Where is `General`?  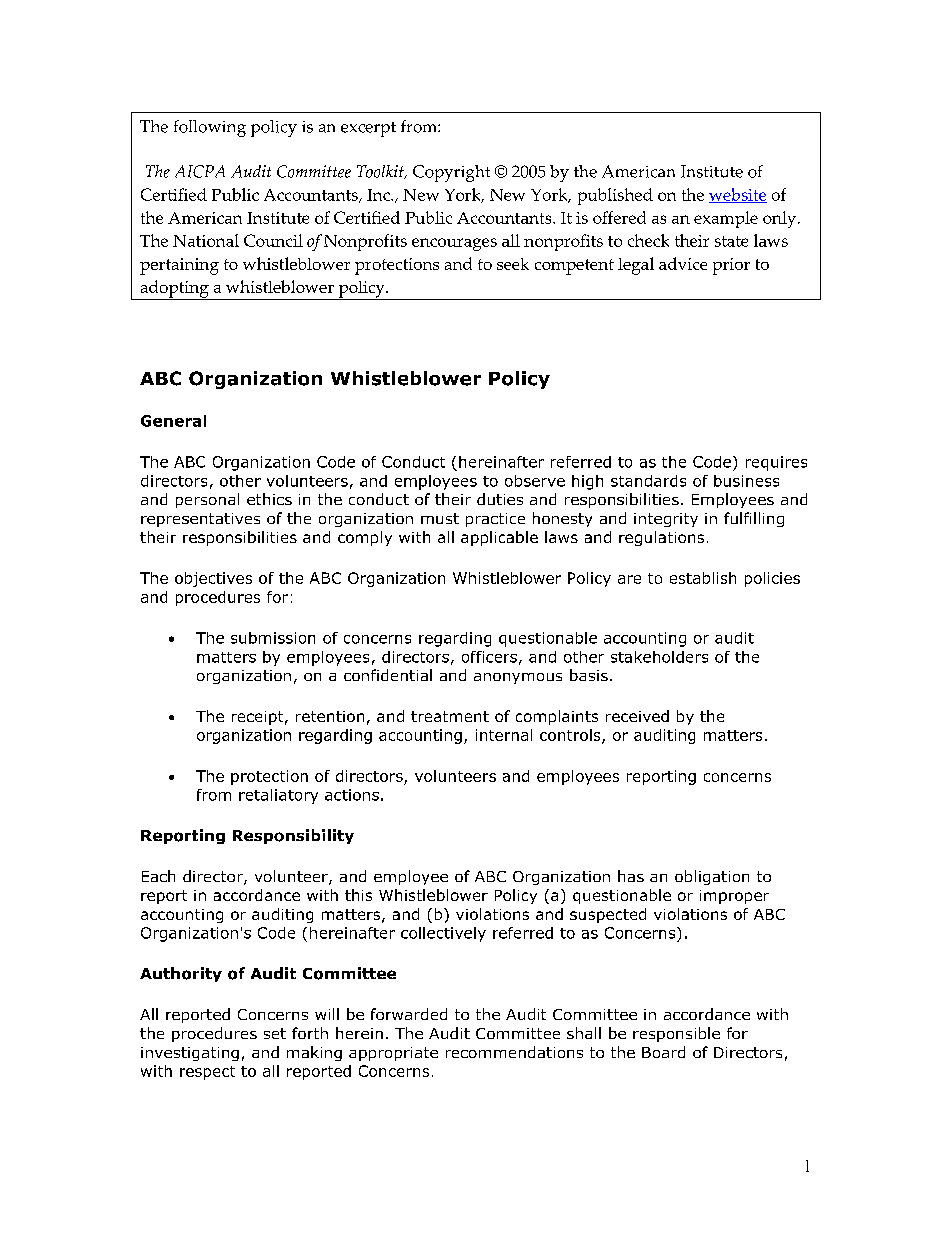 General is located at coordinates (173, 421).
